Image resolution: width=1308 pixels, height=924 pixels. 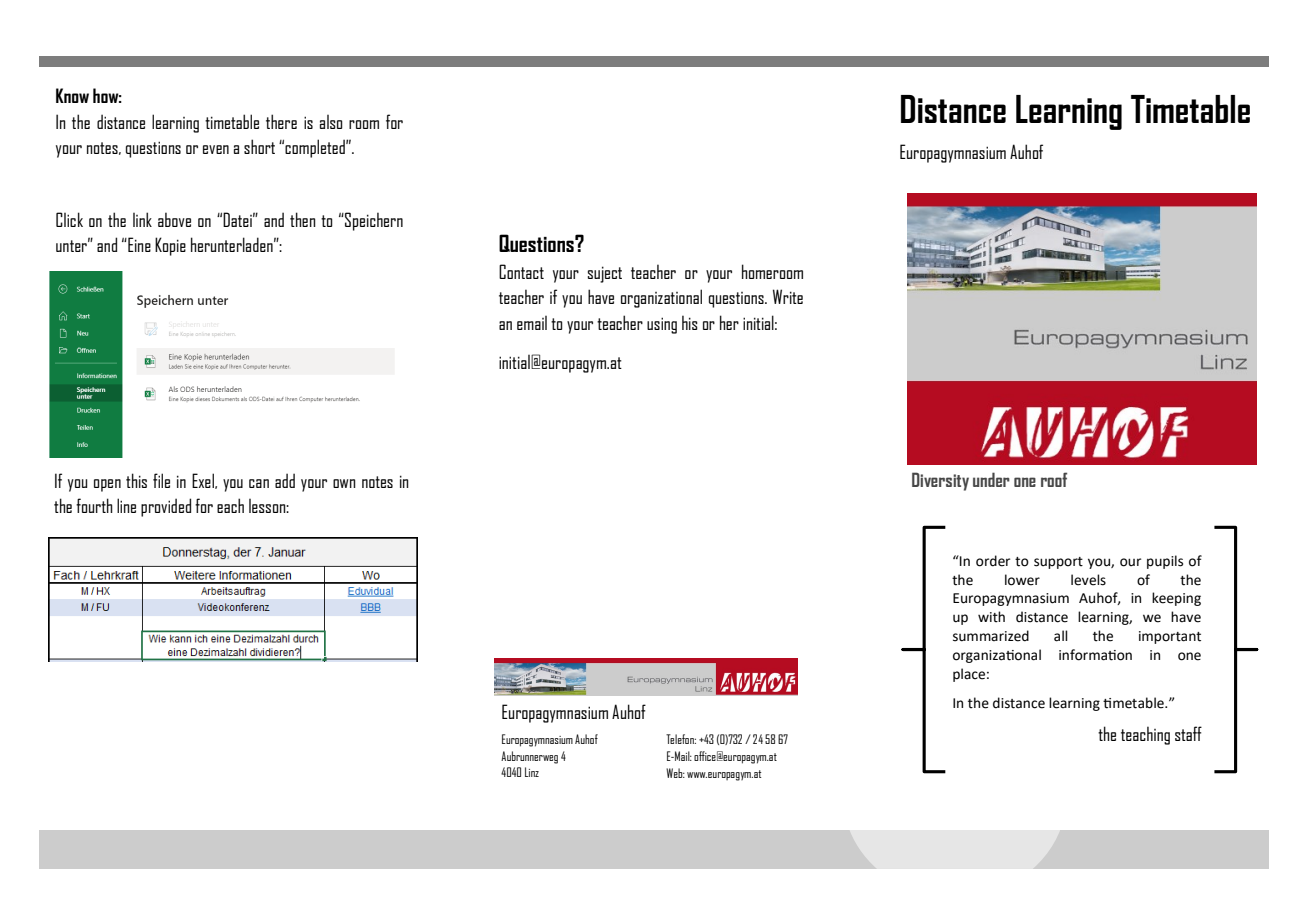 I want to click on also, so click(x=331, y=122).
